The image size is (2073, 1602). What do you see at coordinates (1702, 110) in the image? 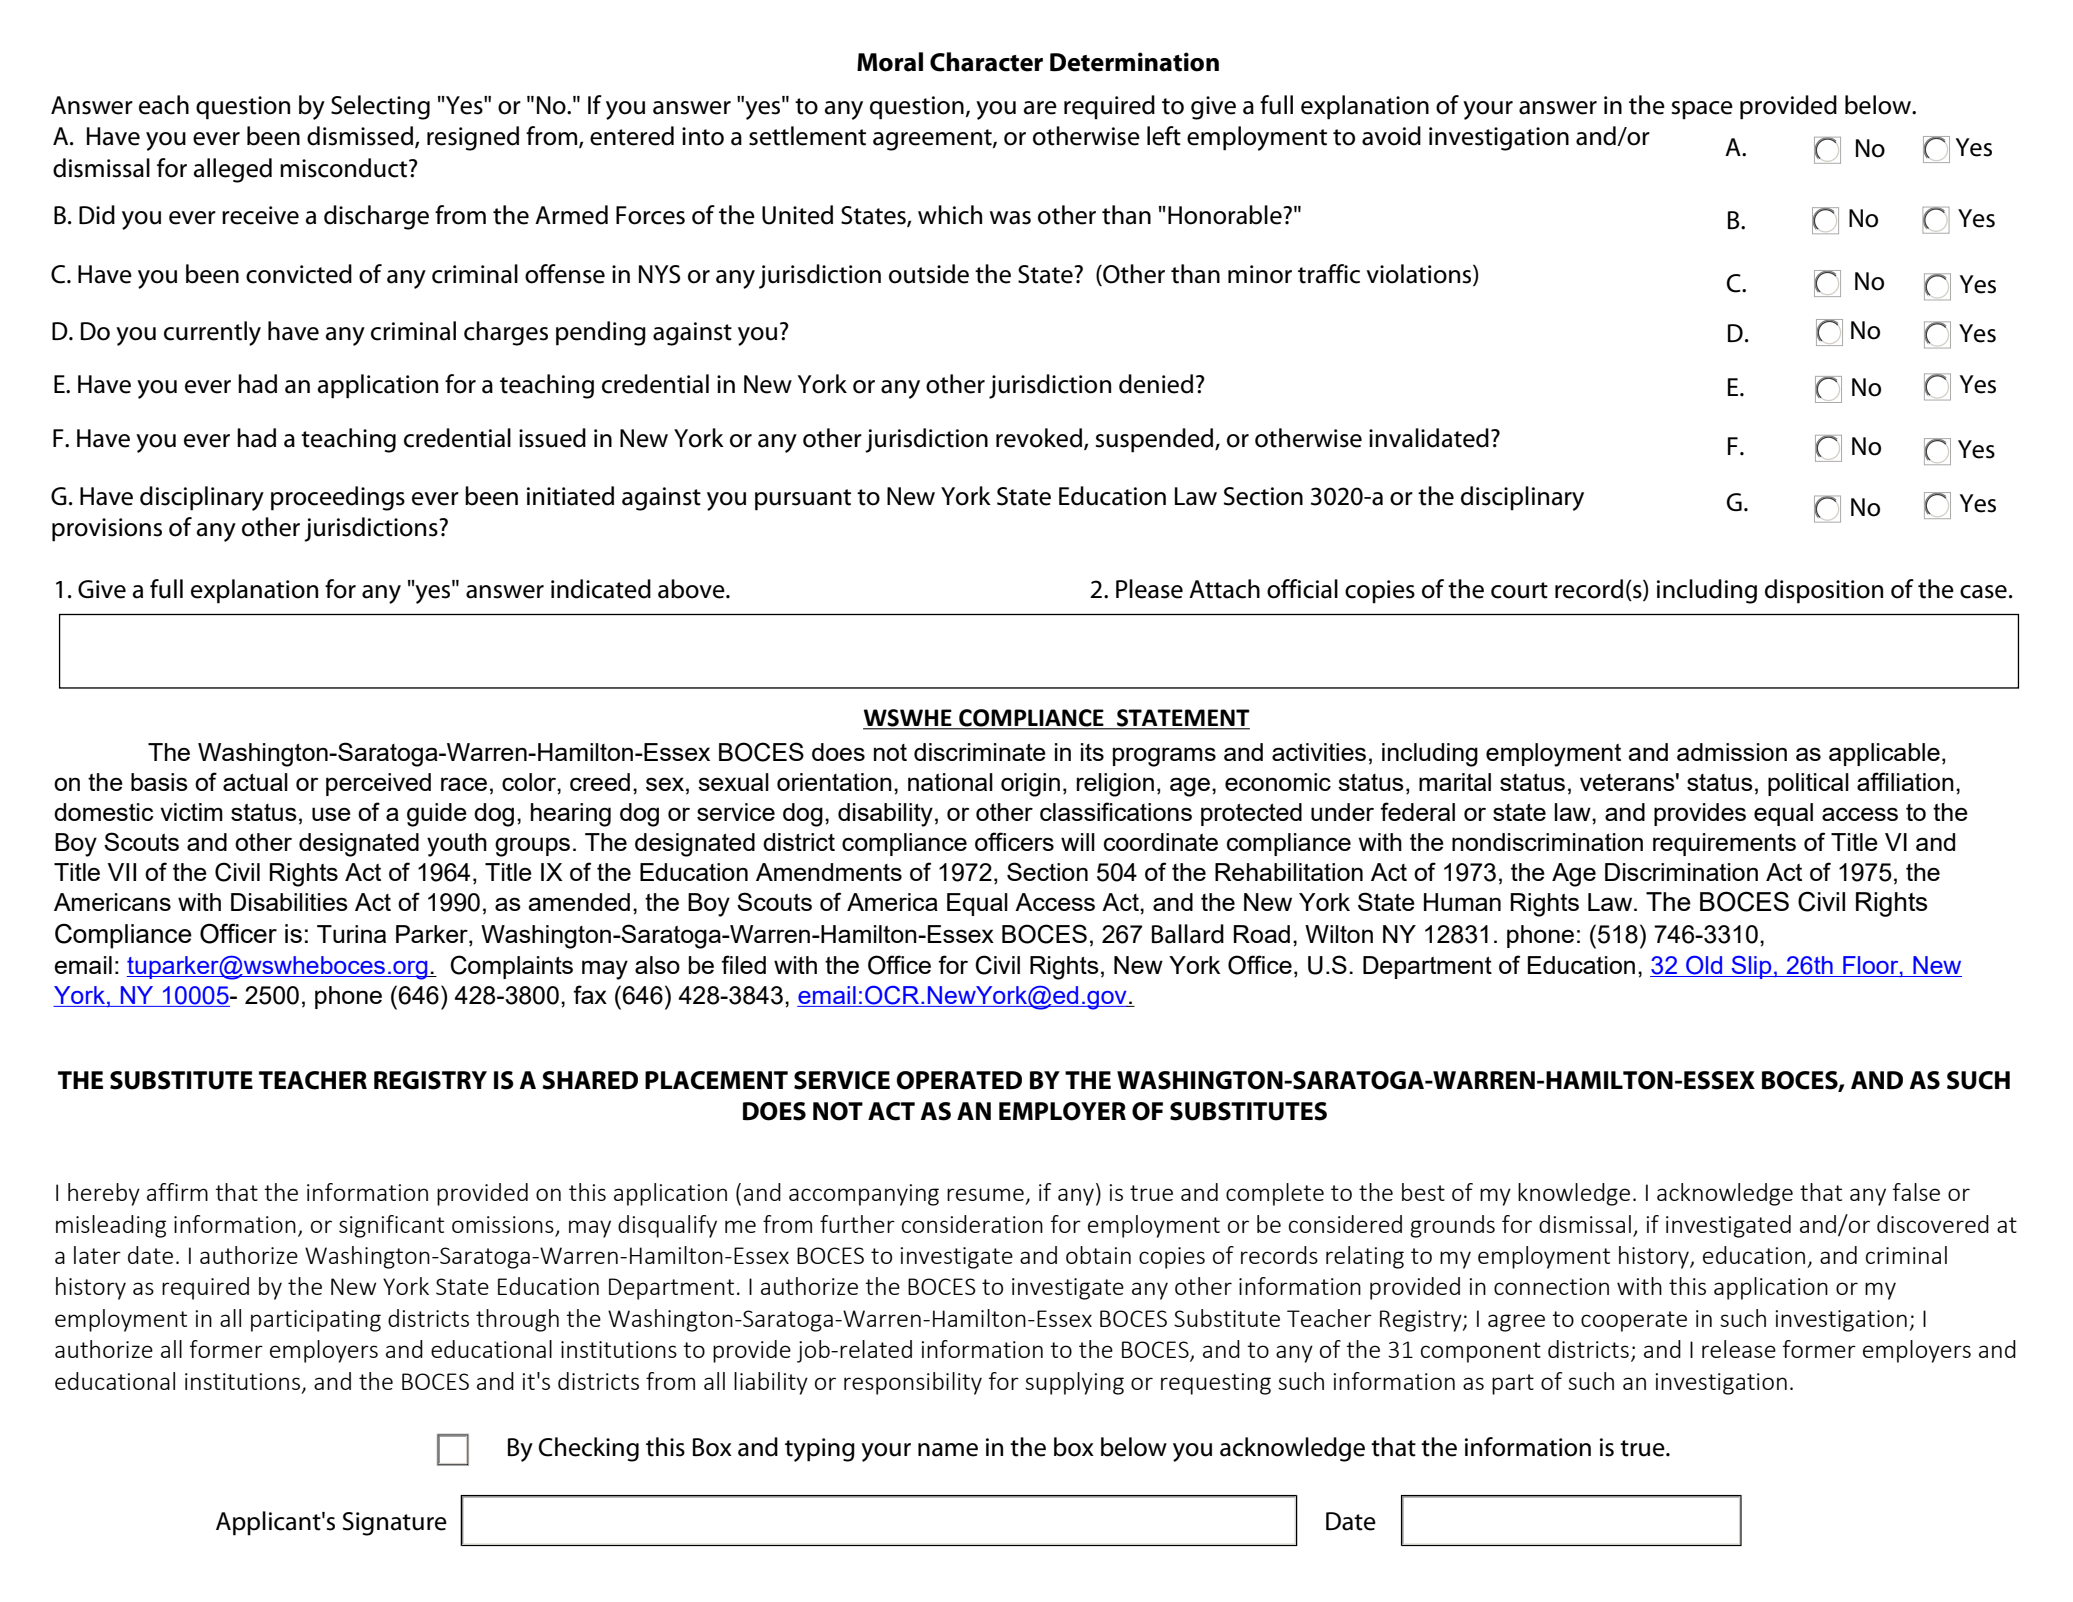
I see `space` at bounding box center [1702, 110].
